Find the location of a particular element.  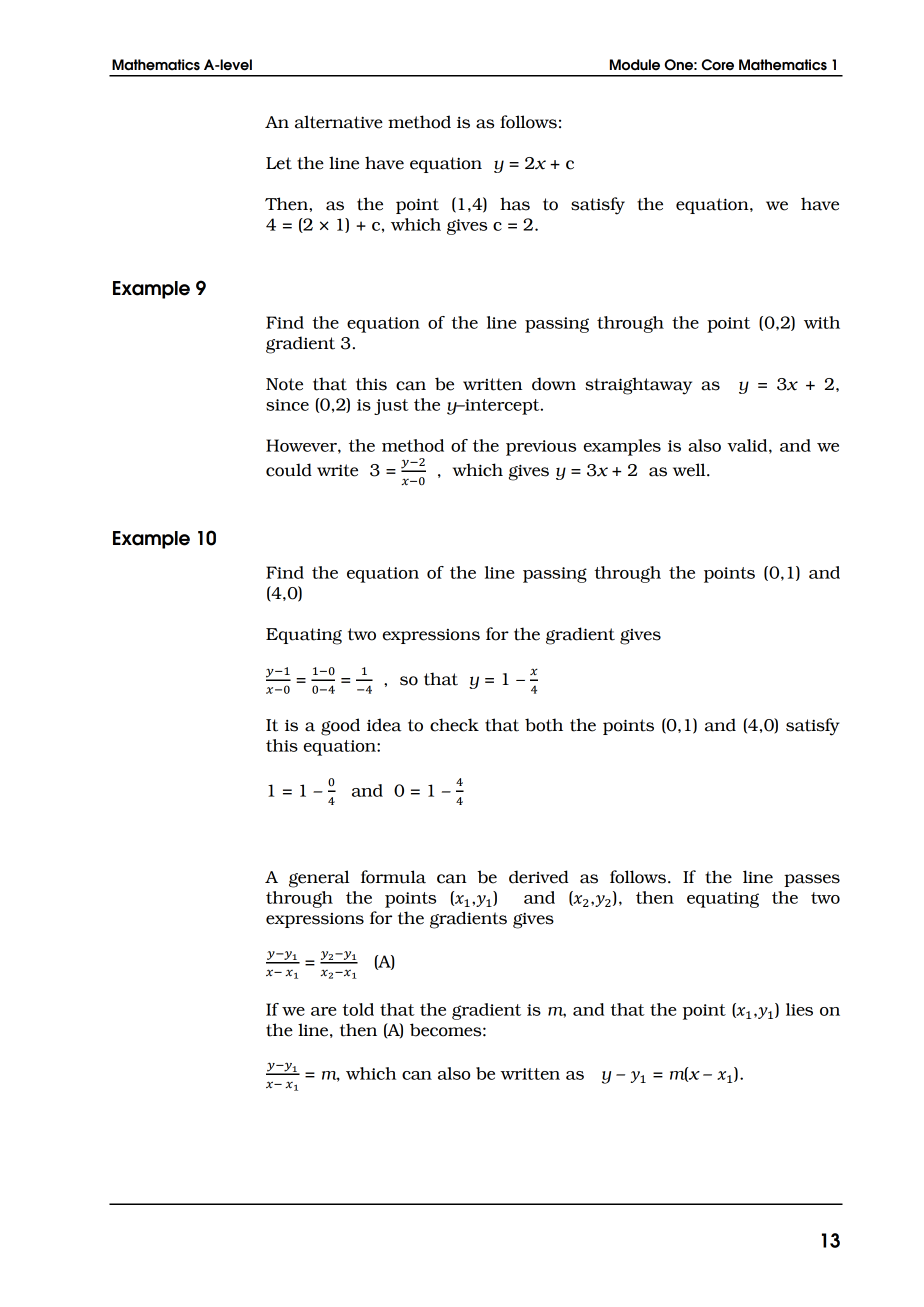

alternative is located at coordinates (339, 122).
